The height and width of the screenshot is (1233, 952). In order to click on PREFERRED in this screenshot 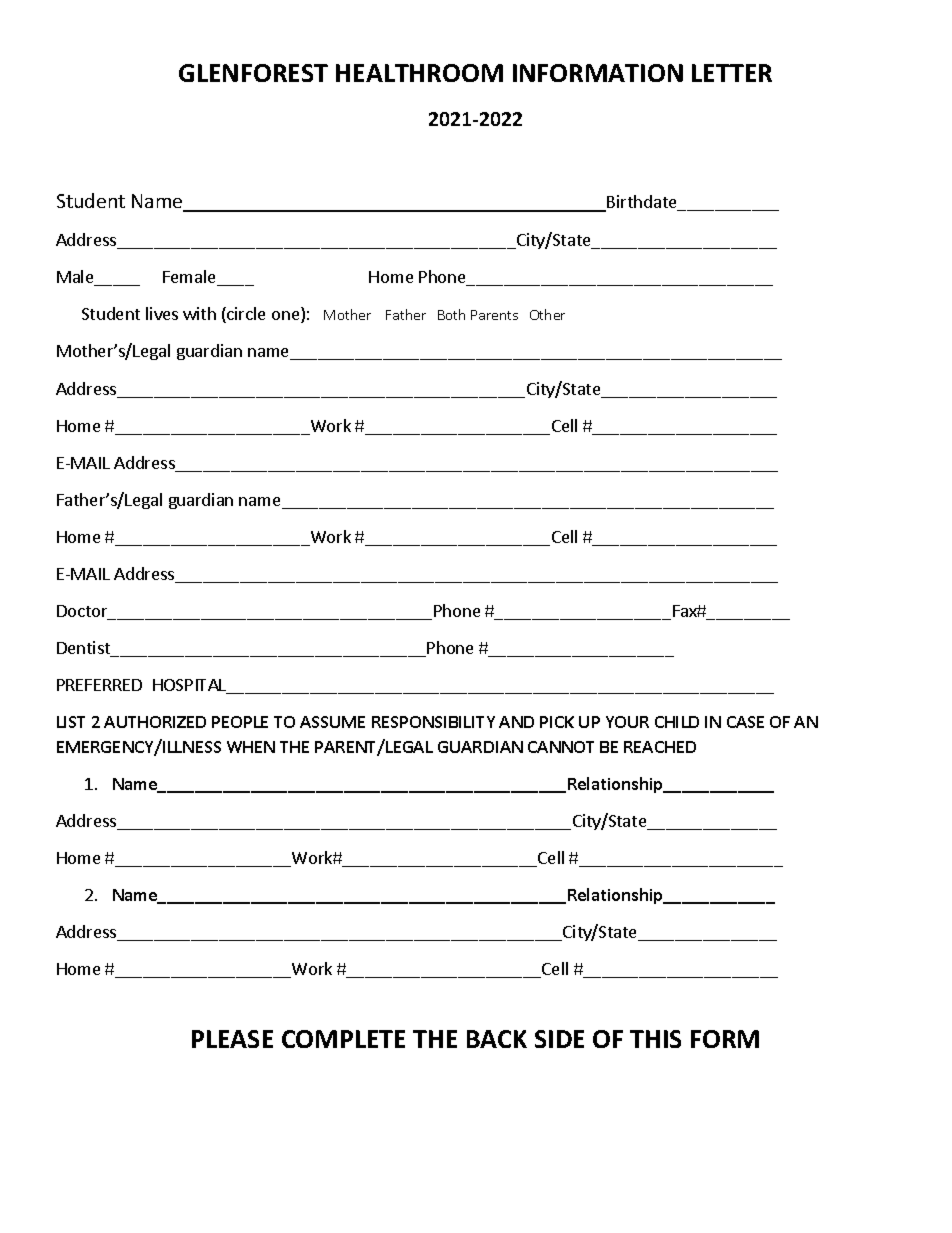, I will do `click(99, 685)`.
